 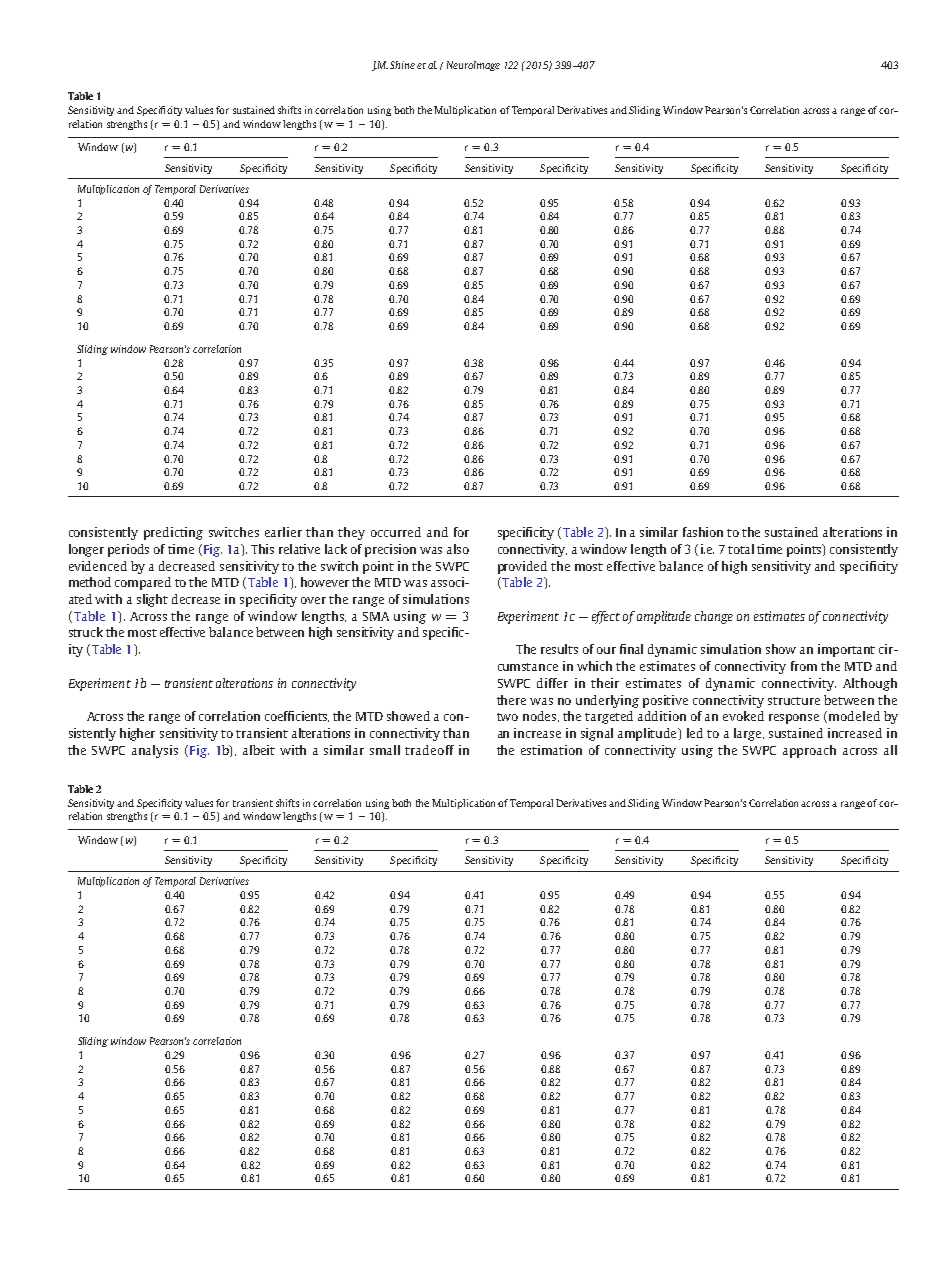 I want to click on fashion, so click(x=703, y=532).
